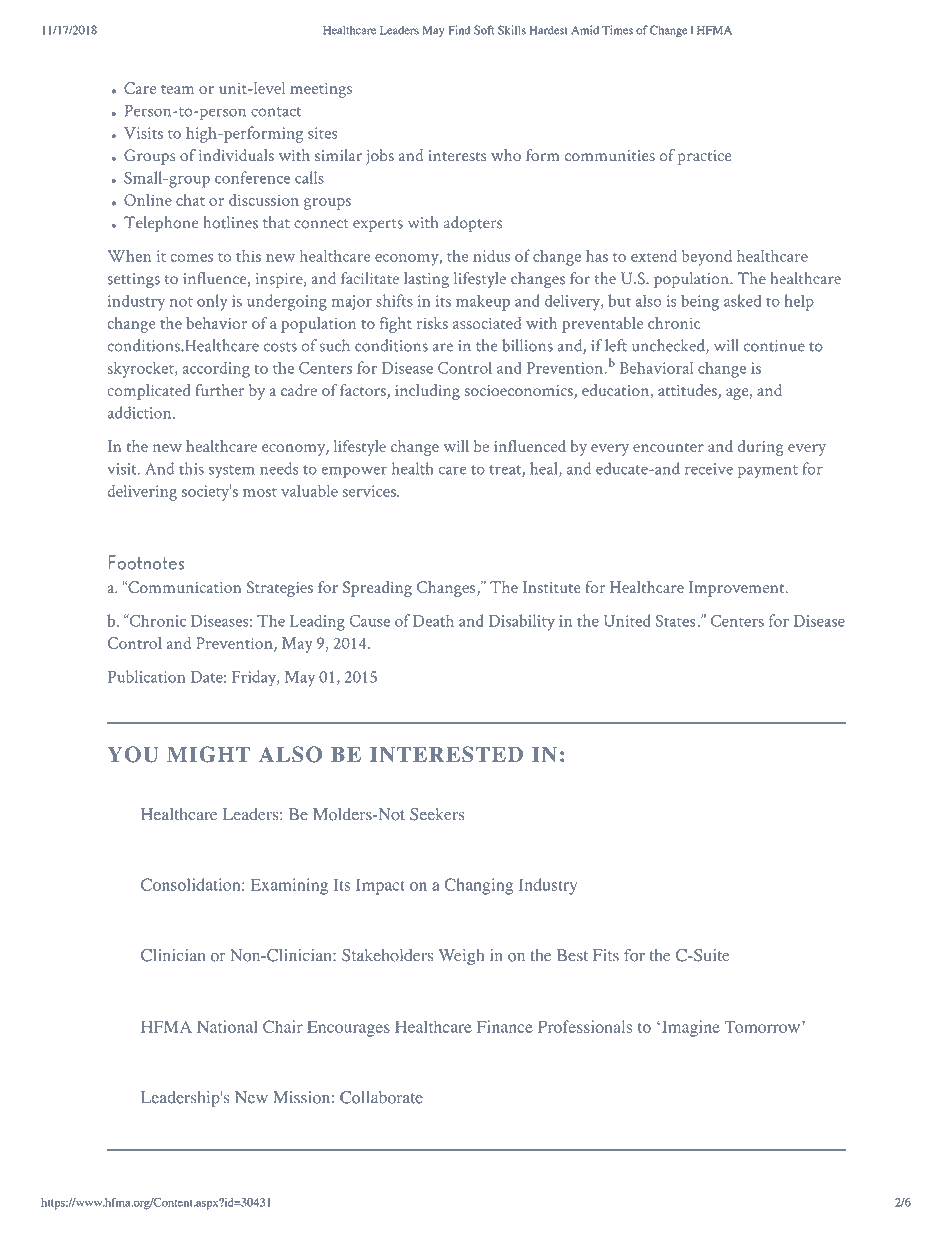 The height and width of the image is (1233, 952). Describe the element at coordinates (427, 392) in the image. I see `including` at that location.
